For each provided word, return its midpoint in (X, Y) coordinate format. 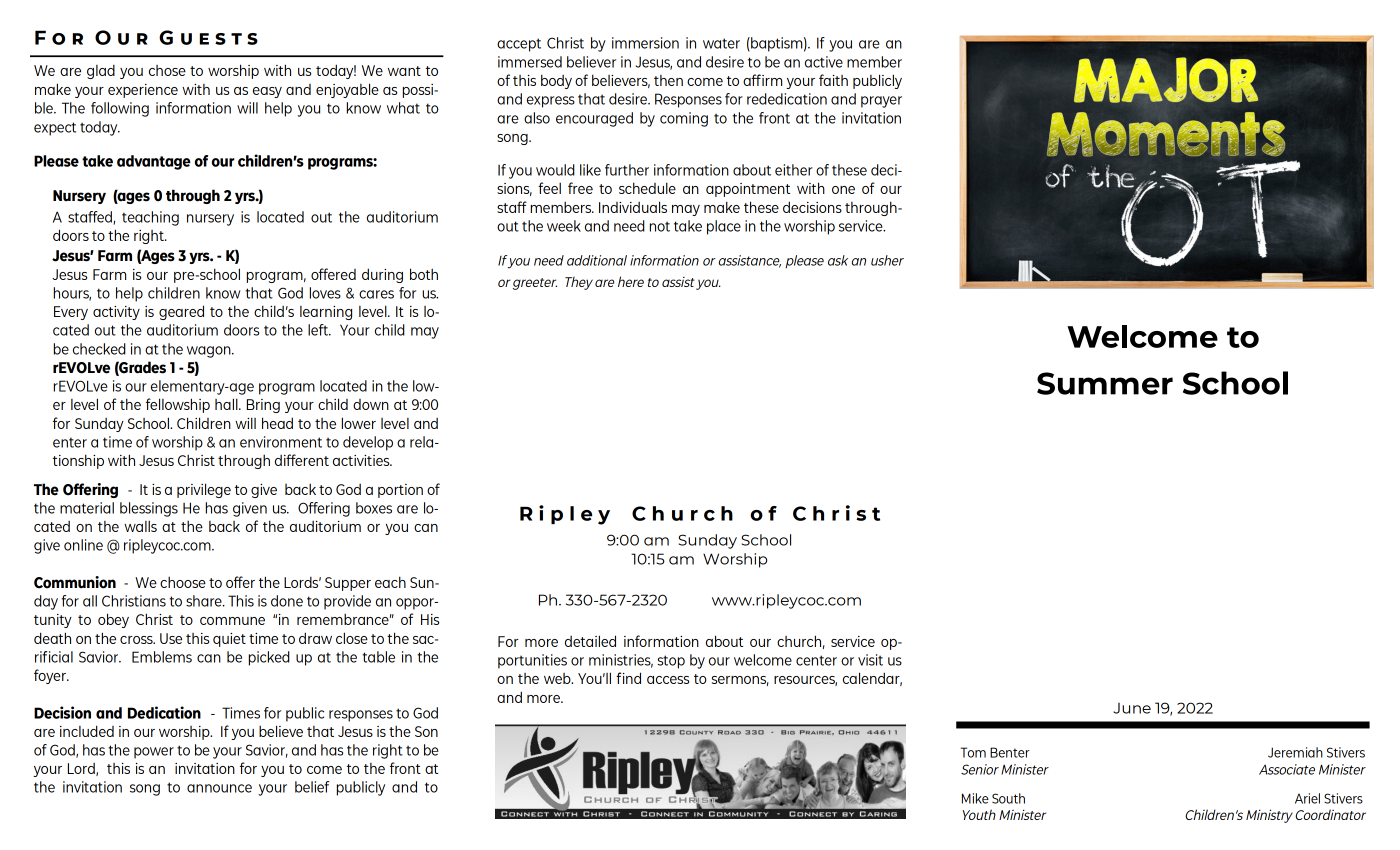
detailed (590, 641)
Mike (975, 798)
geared (181, 312)
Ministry (1269, 816)
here (631, 281)
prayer (881, 102)
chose (167, 70)
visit (870, 660)
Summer (1105, 383)
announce (219, 788)
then (668, 80)
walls (140, 526)
